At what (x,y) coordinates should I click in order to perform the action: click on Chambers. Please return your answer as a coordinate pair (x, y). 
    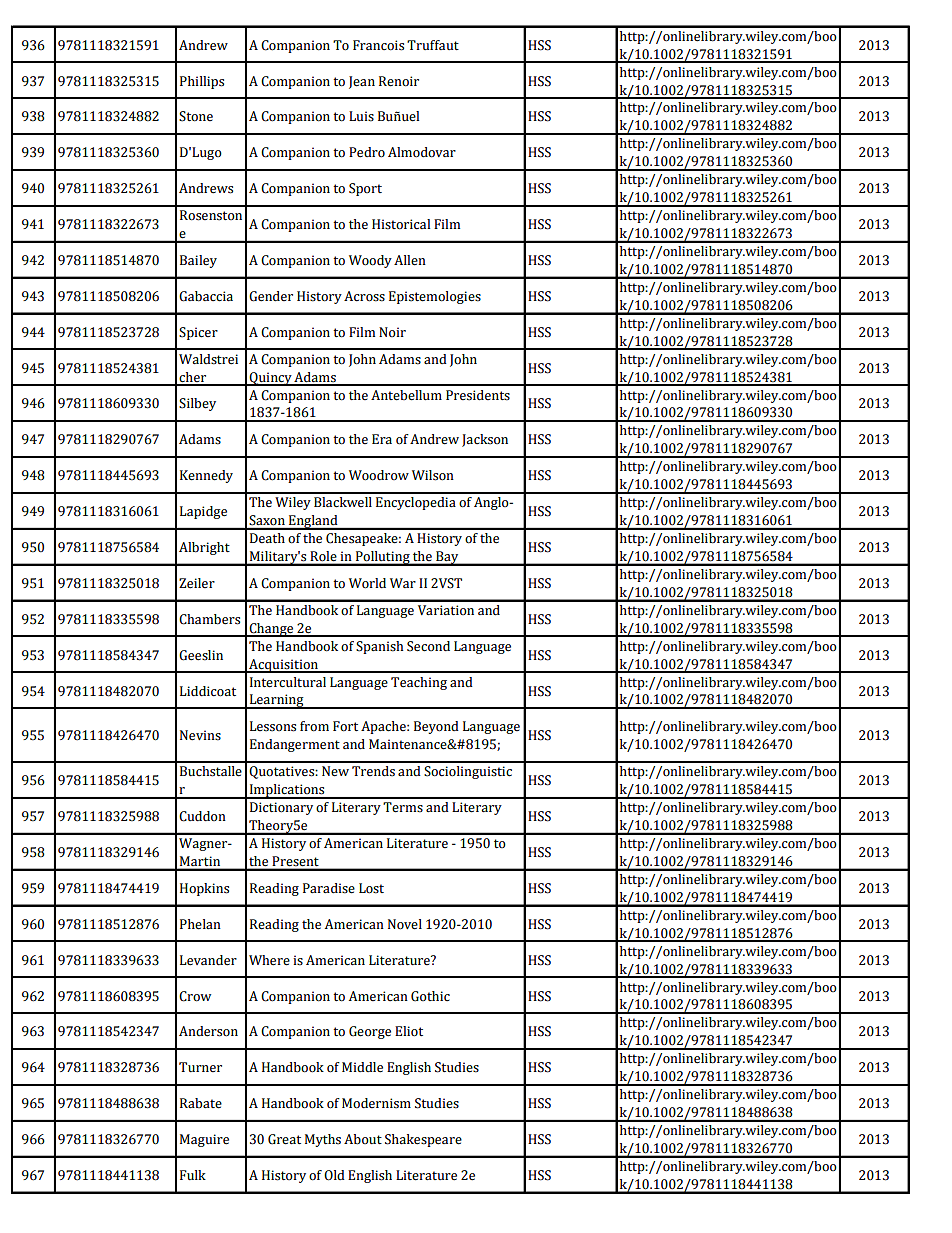
    Looking at the image, I should click on (209, 619).
